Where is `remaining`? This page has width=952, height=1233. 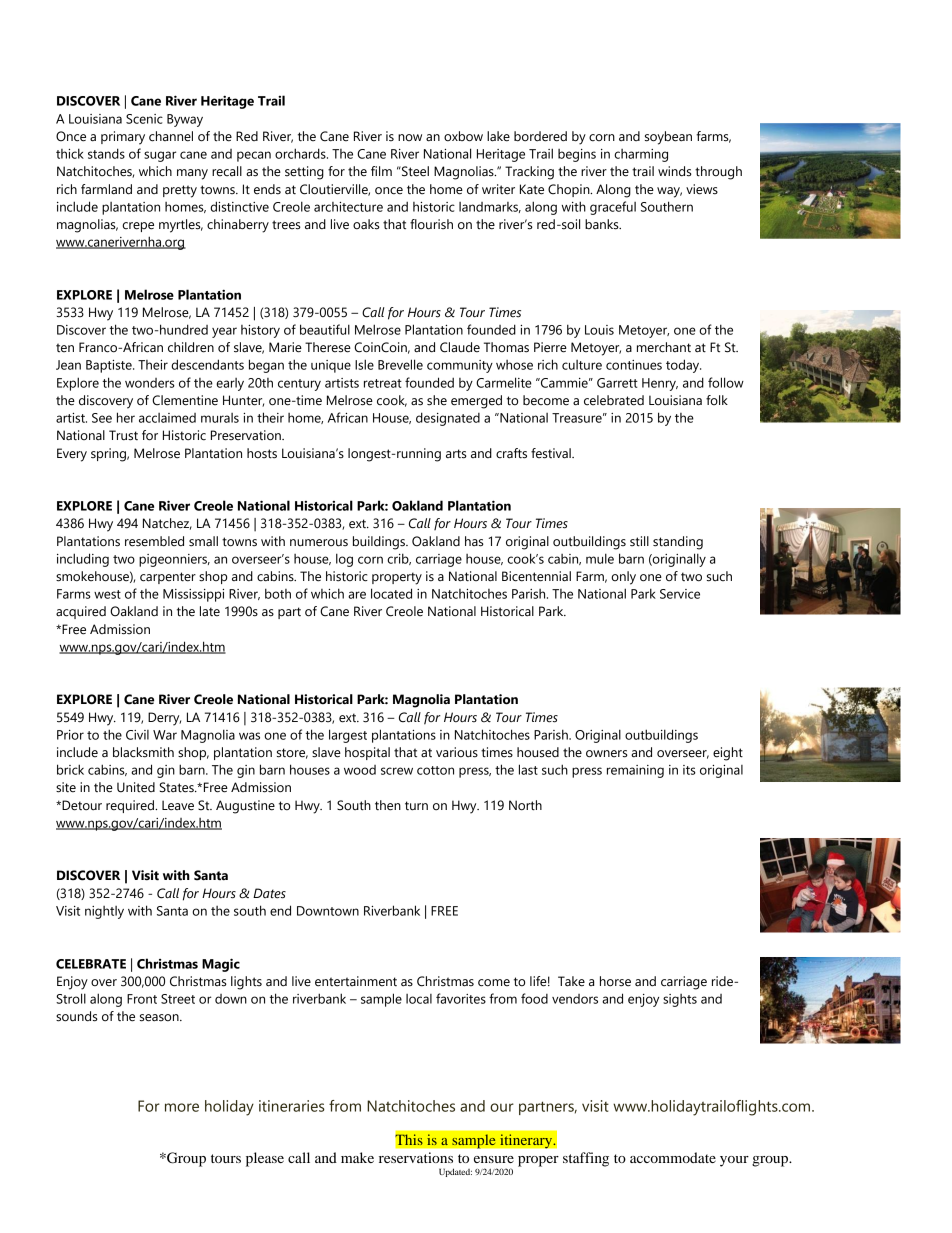
remaining is located at coordinates (635, 771).
